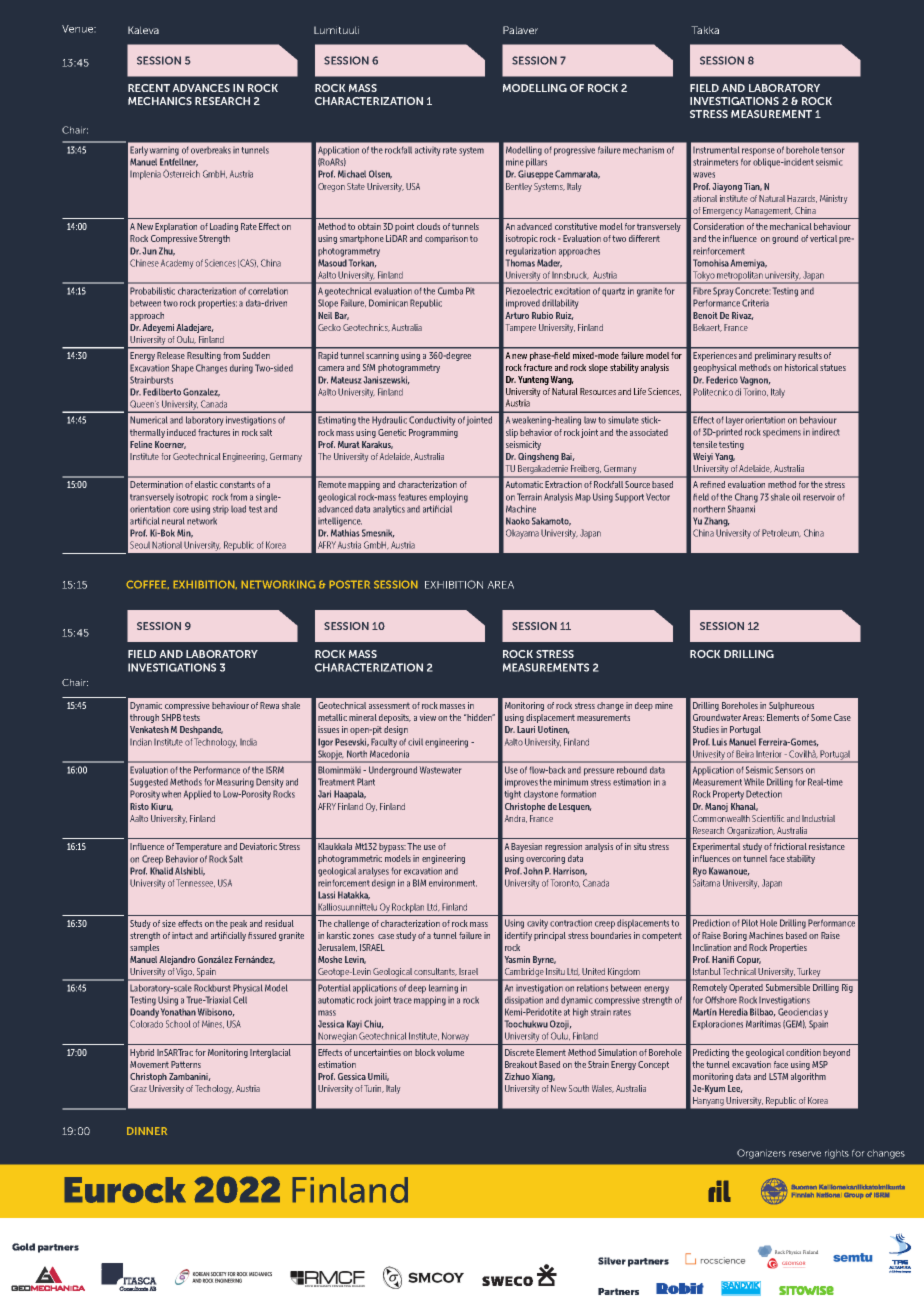 This screenshot has height=1308, width=924. I want to click on Instrumental, so click(716, 150).
